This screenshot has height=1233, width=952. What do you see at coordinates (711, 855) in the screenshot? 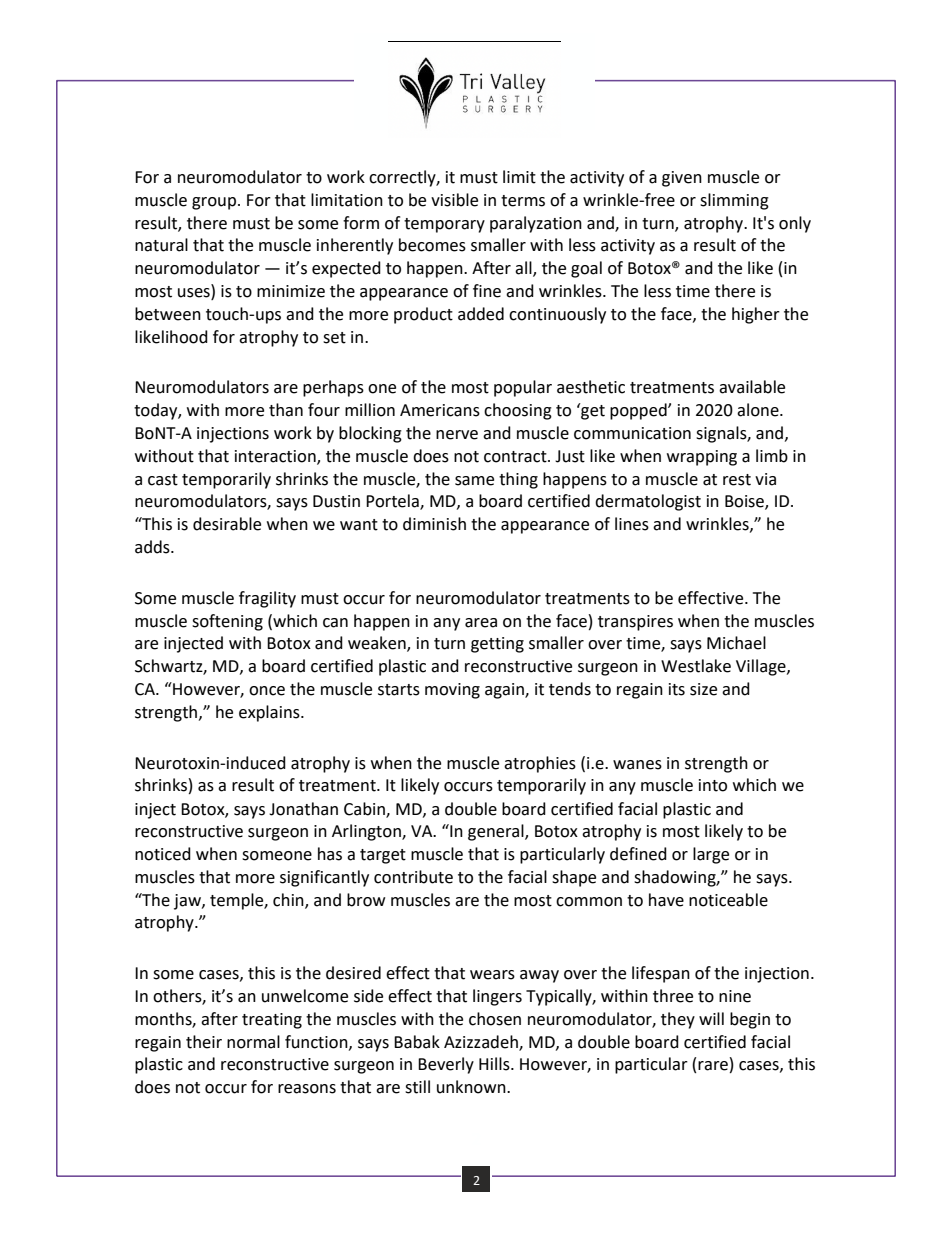
I see `large` at bounding box center [711, 855].
